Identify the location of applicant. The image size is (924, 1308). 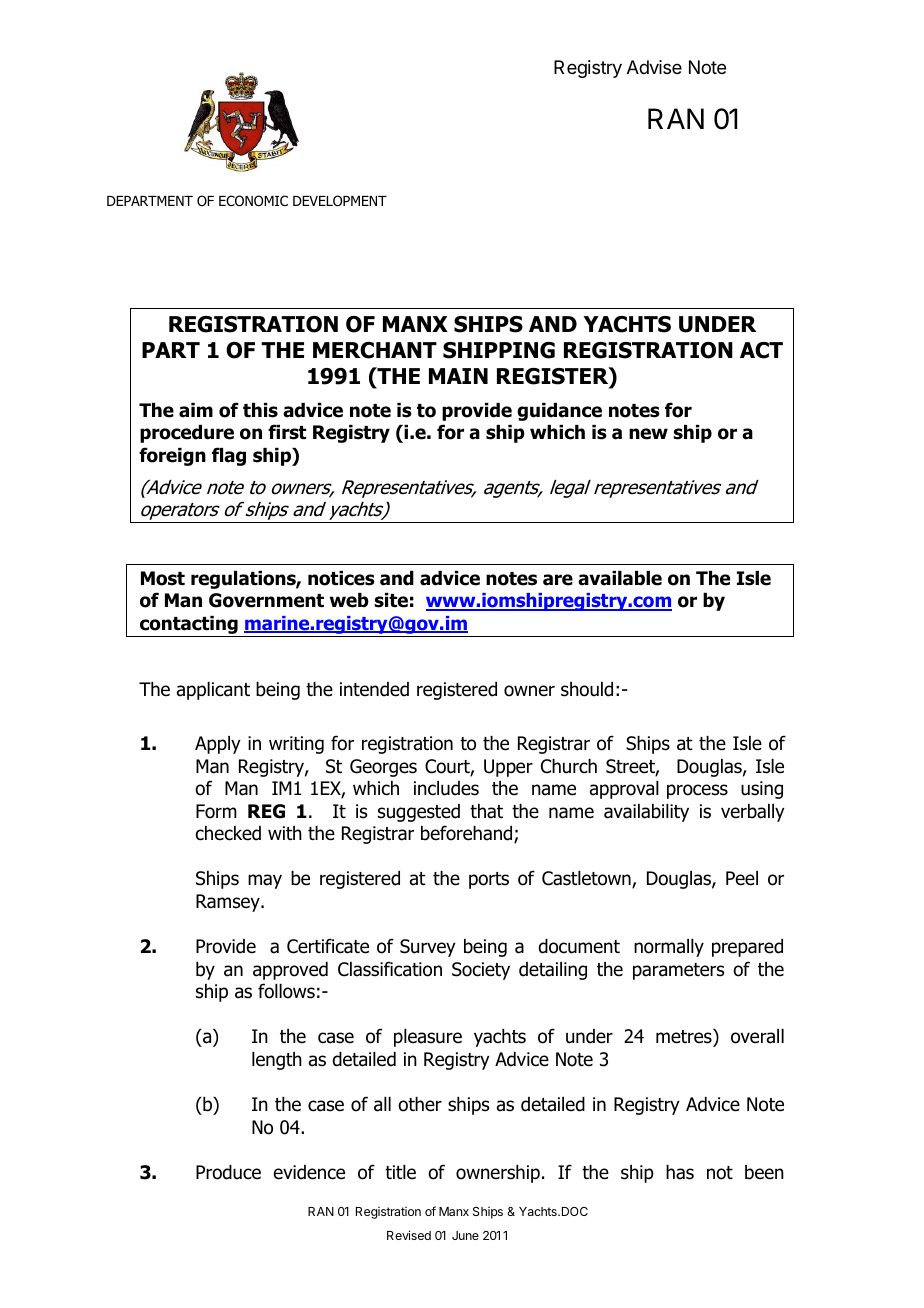
(213, 691).
